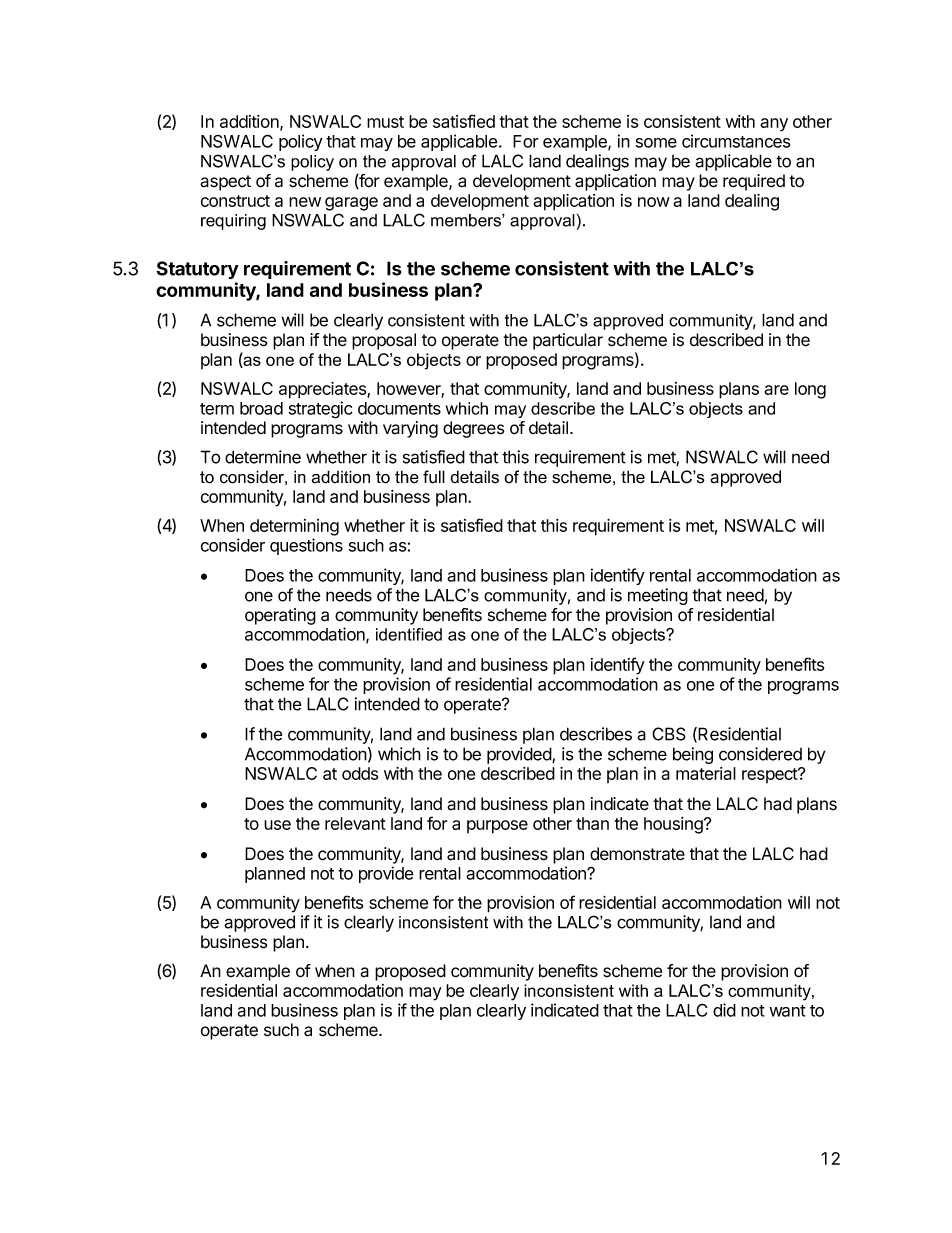  I want to click on use, so click(277, 825).
